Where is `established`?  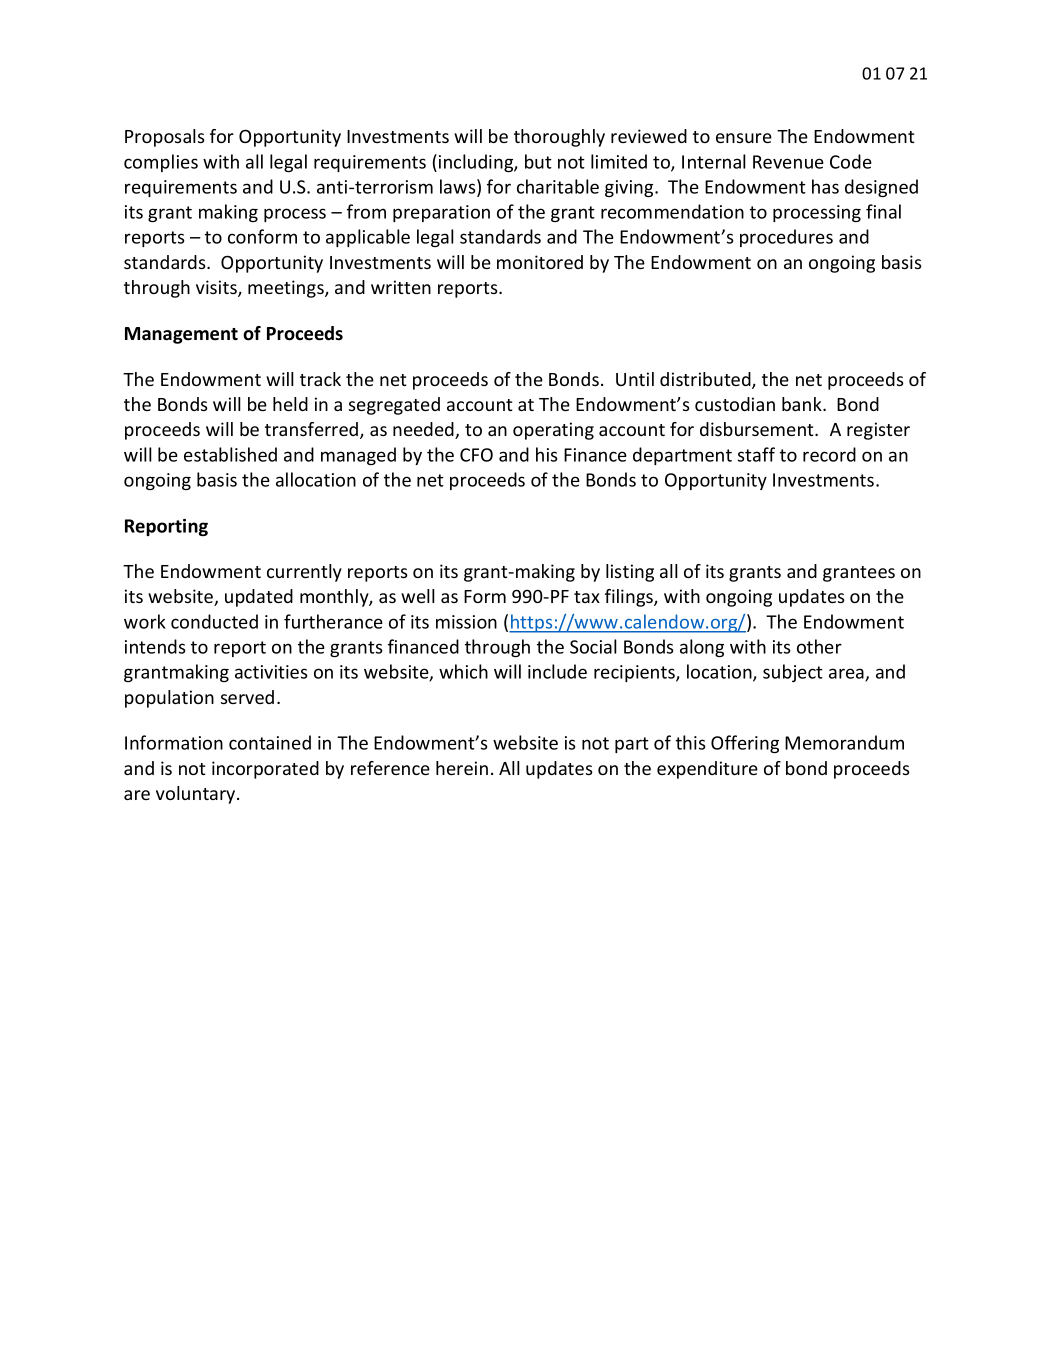
established is located at coordinates (230, 454).
